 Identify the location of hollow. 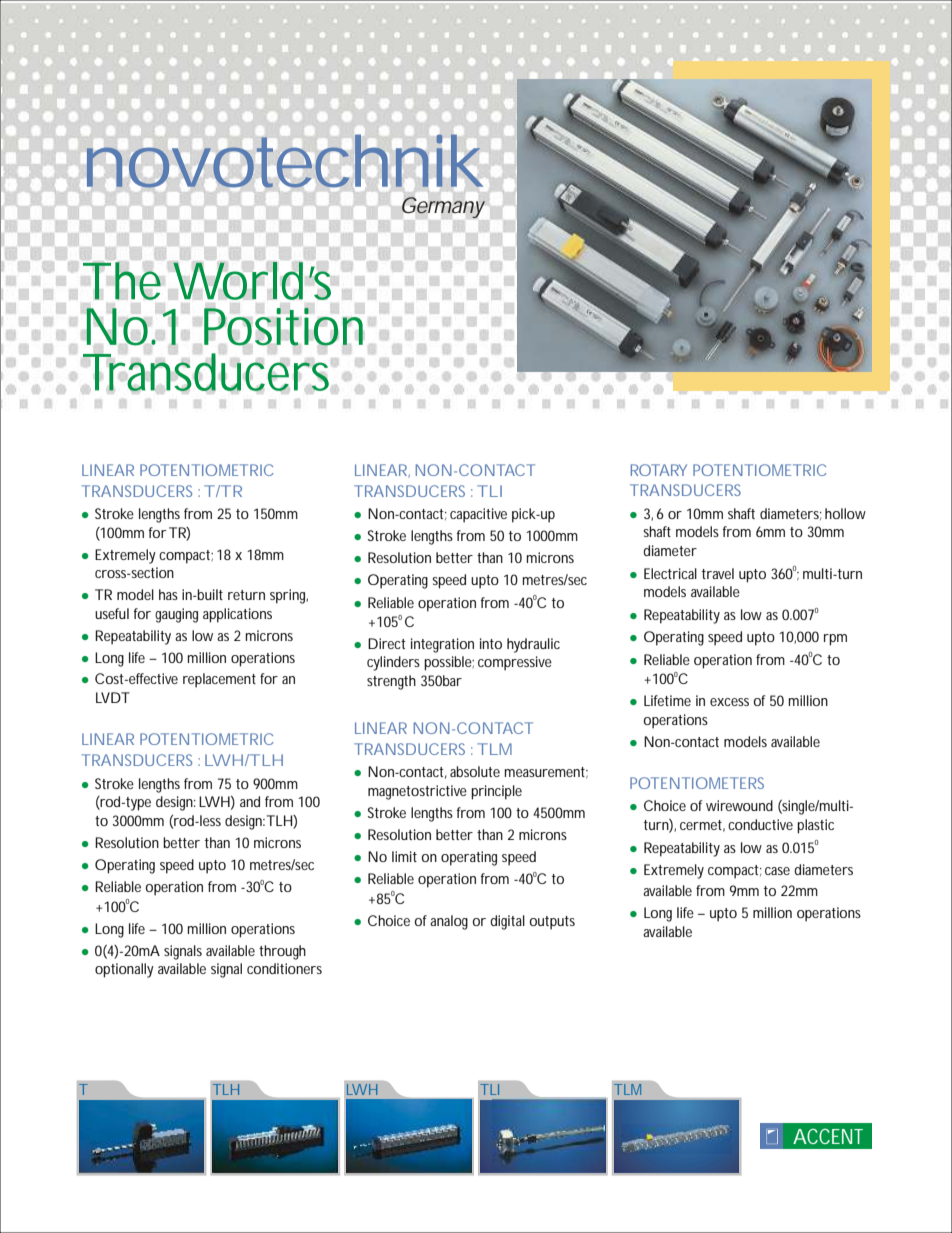
(845, 513).
